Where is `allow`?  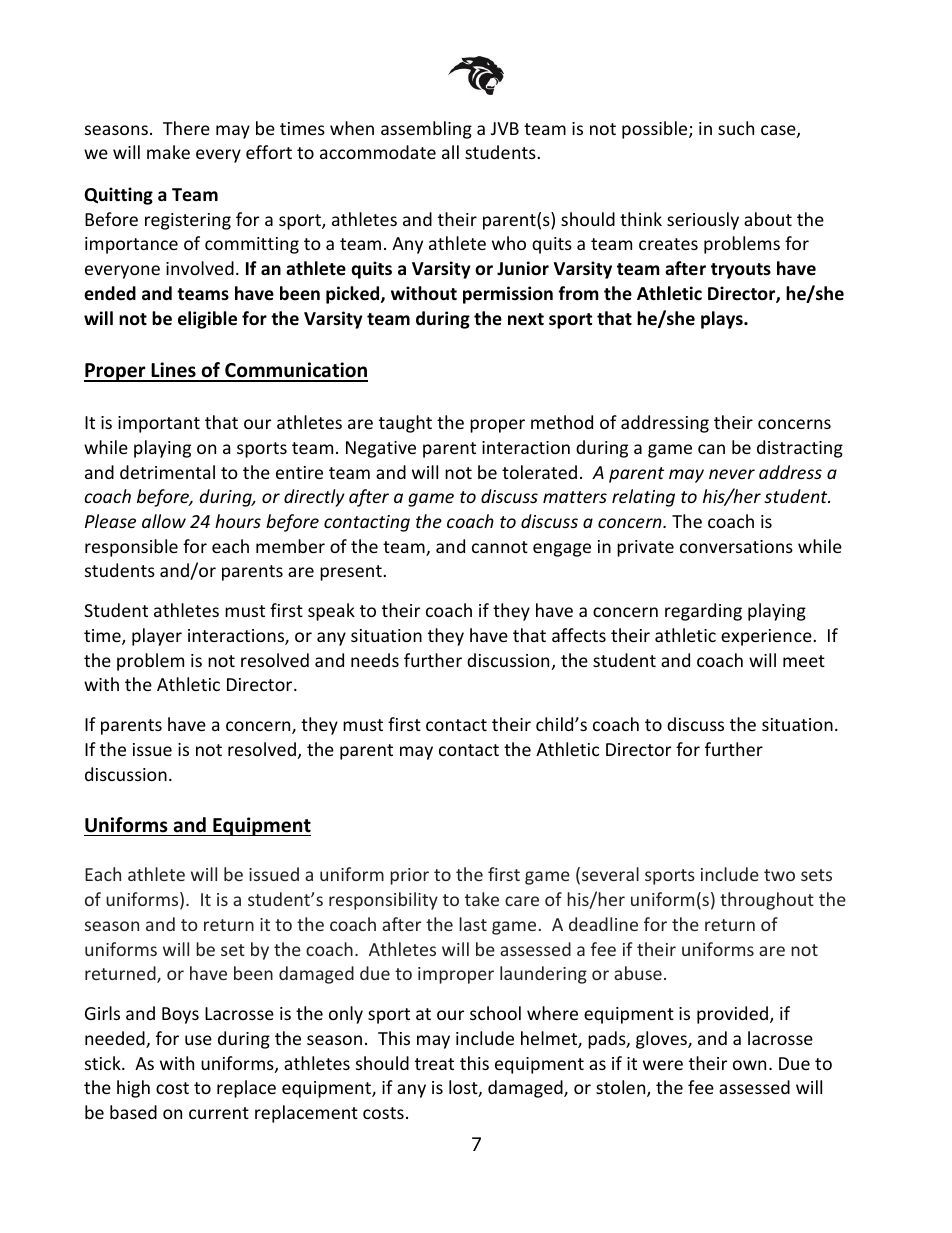 allow is located at coordinates (164, 521).
